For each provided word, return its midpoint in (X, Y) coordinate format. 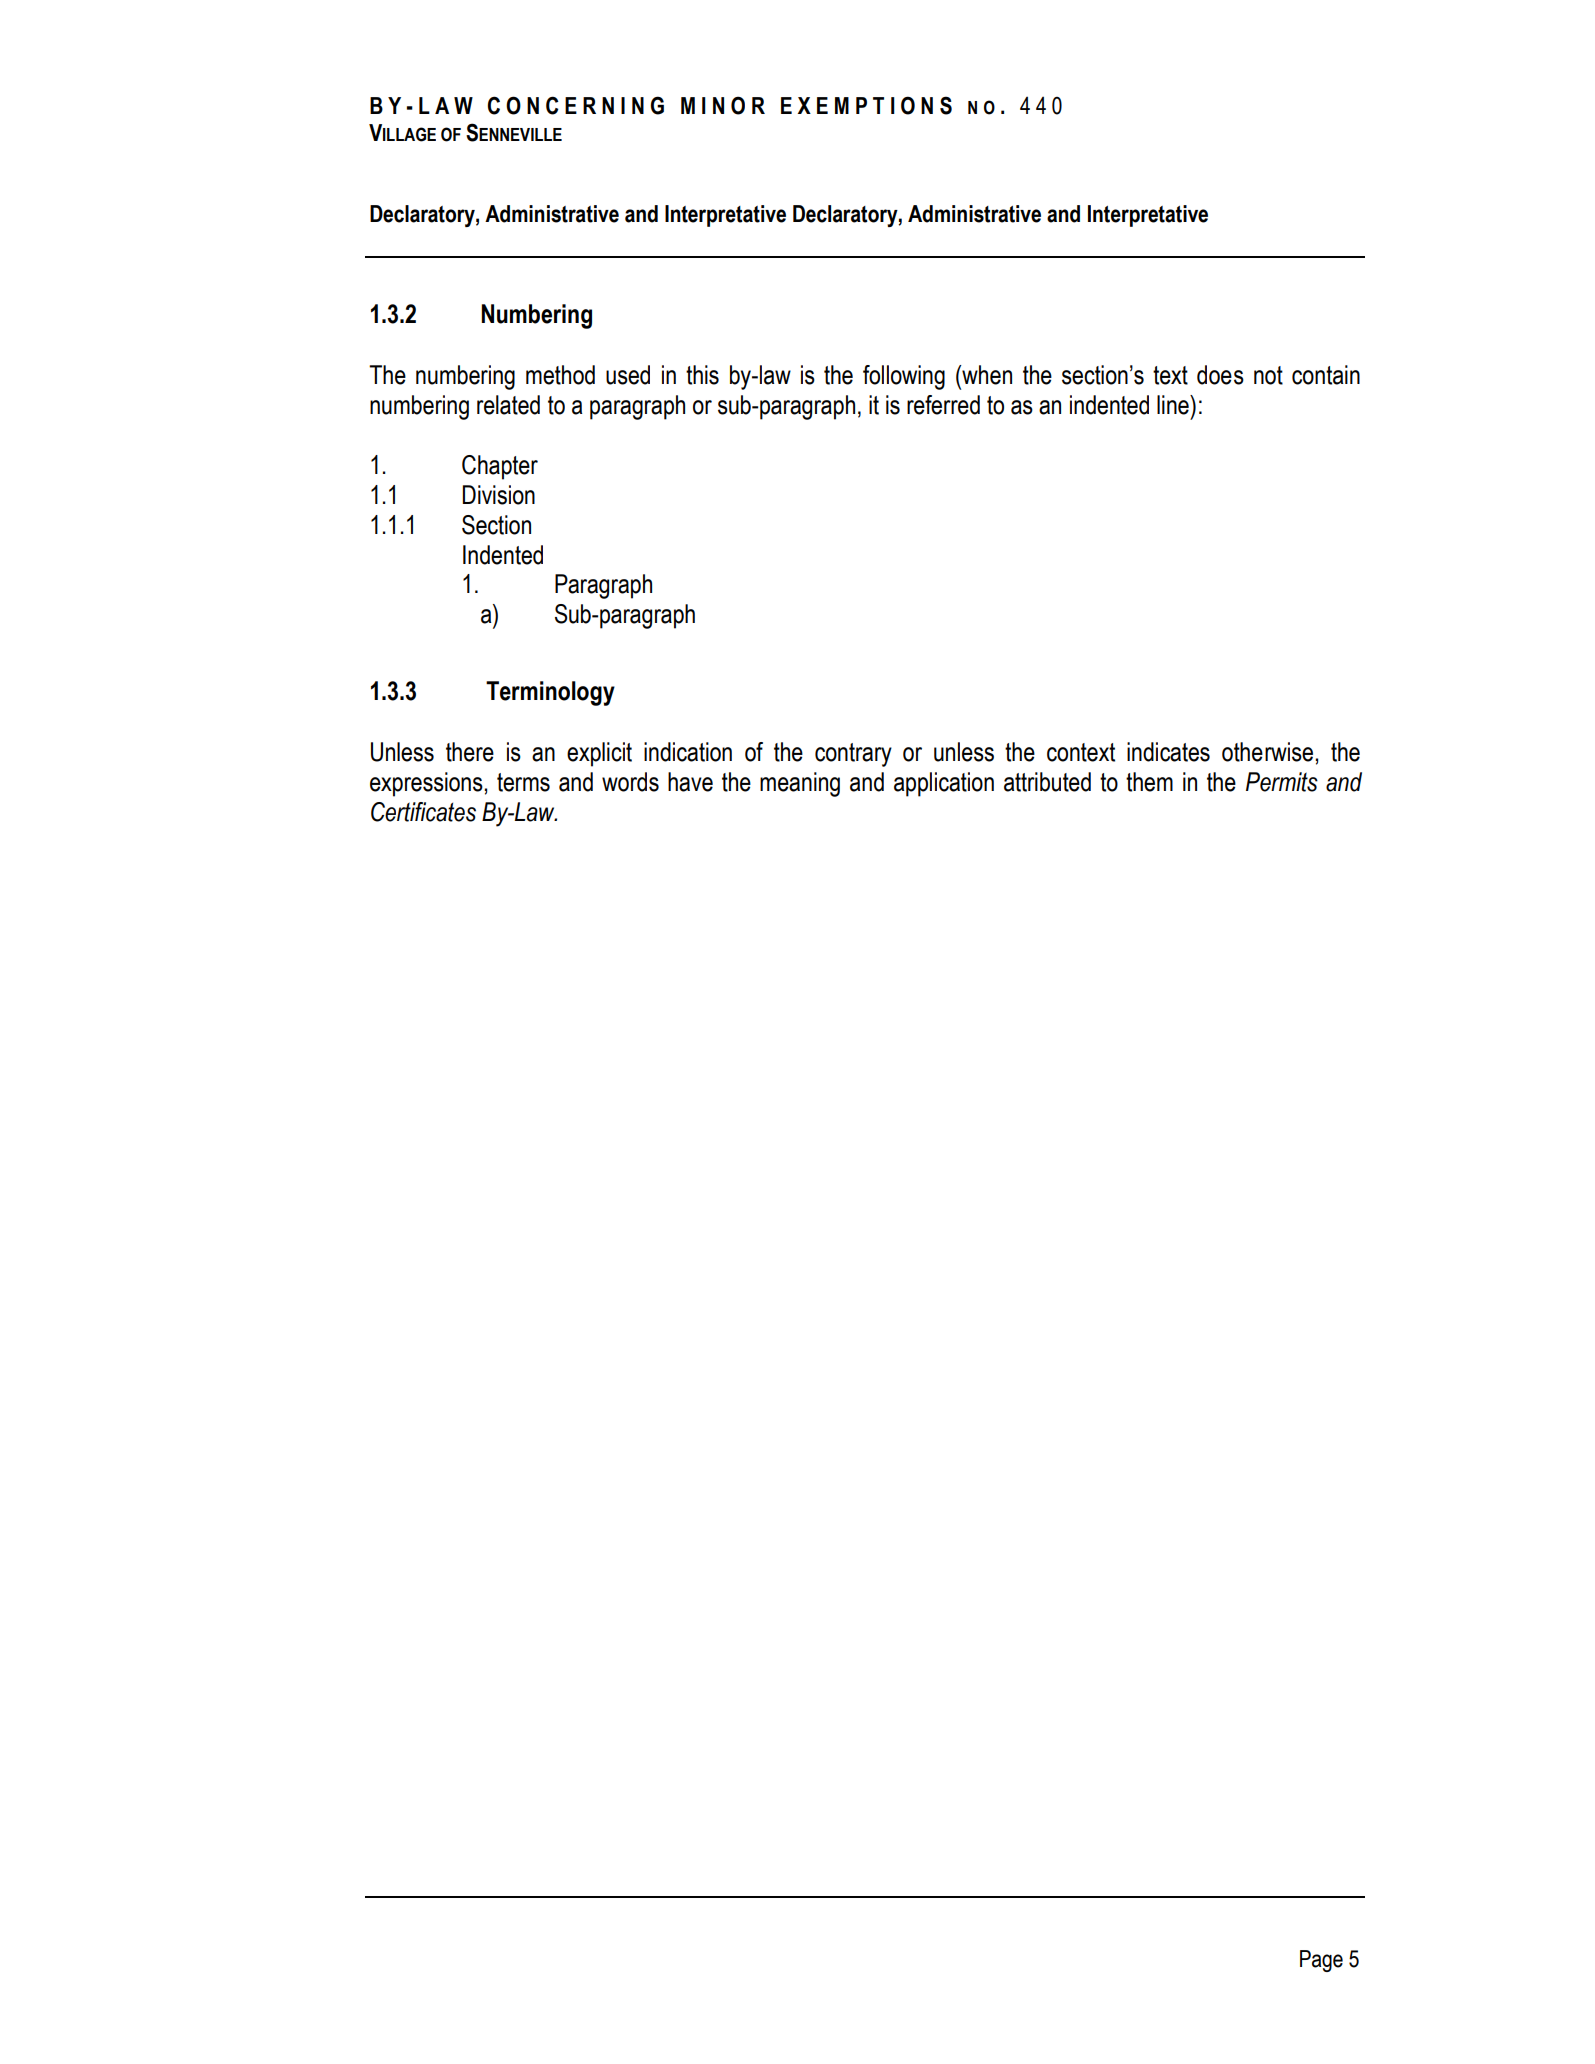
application (944, 784)
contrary (853, 755)
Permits (1282, 782)
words (630, 782)
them (1149, 782)
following (904, 377)
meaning (800, 784)
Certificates (423, 812)
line (1174, 405)
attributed (1047, 782)
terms (523, 782)
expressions (427, 784)
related (508, 405)
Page (1321, 1961)
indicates (1168, 752)
